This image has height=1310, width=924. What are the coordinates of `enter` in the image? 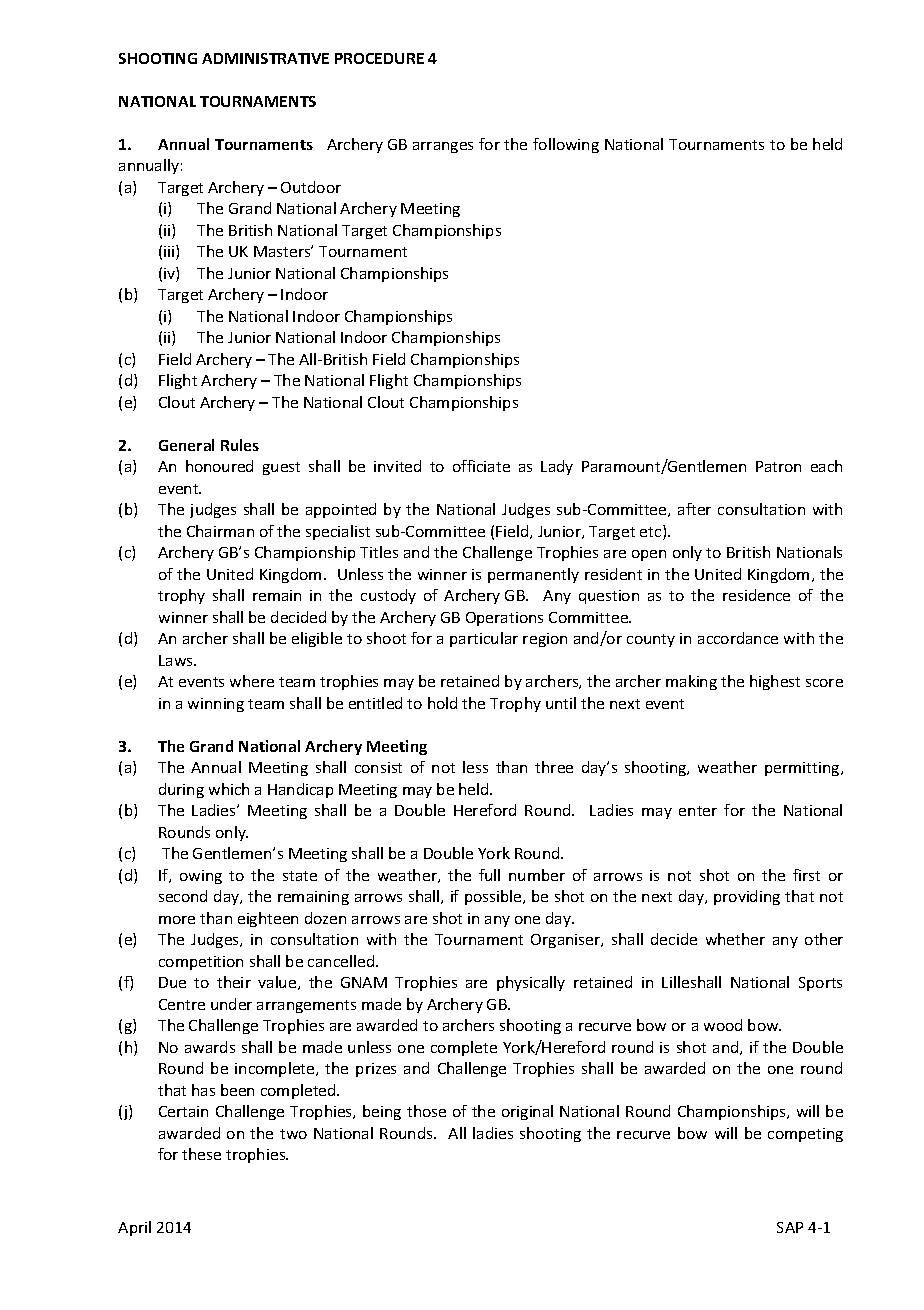 It's located at (698, 811).
